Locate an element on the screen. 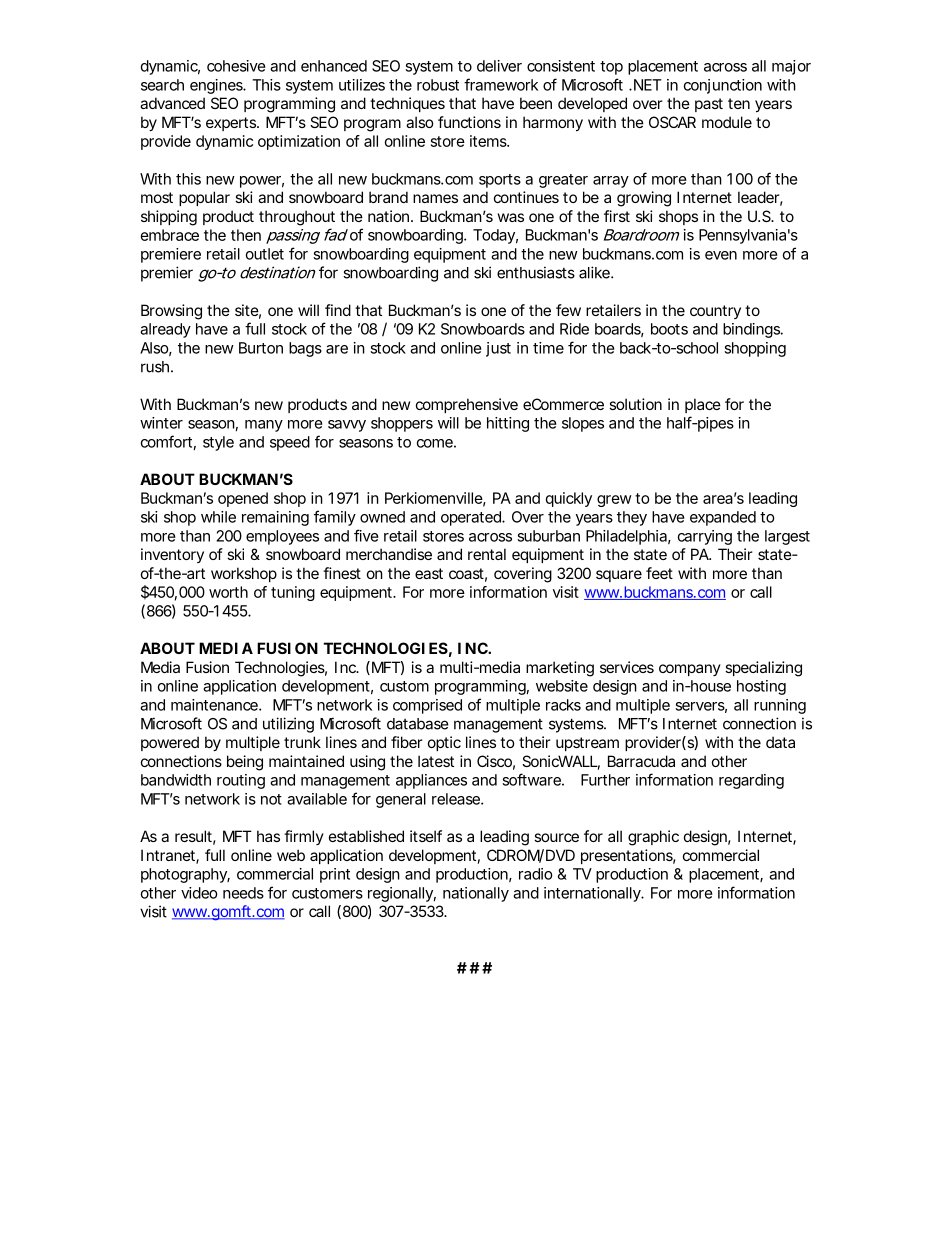 The image size is (952, 1233). Burton is located at coordinates (261, 348).
